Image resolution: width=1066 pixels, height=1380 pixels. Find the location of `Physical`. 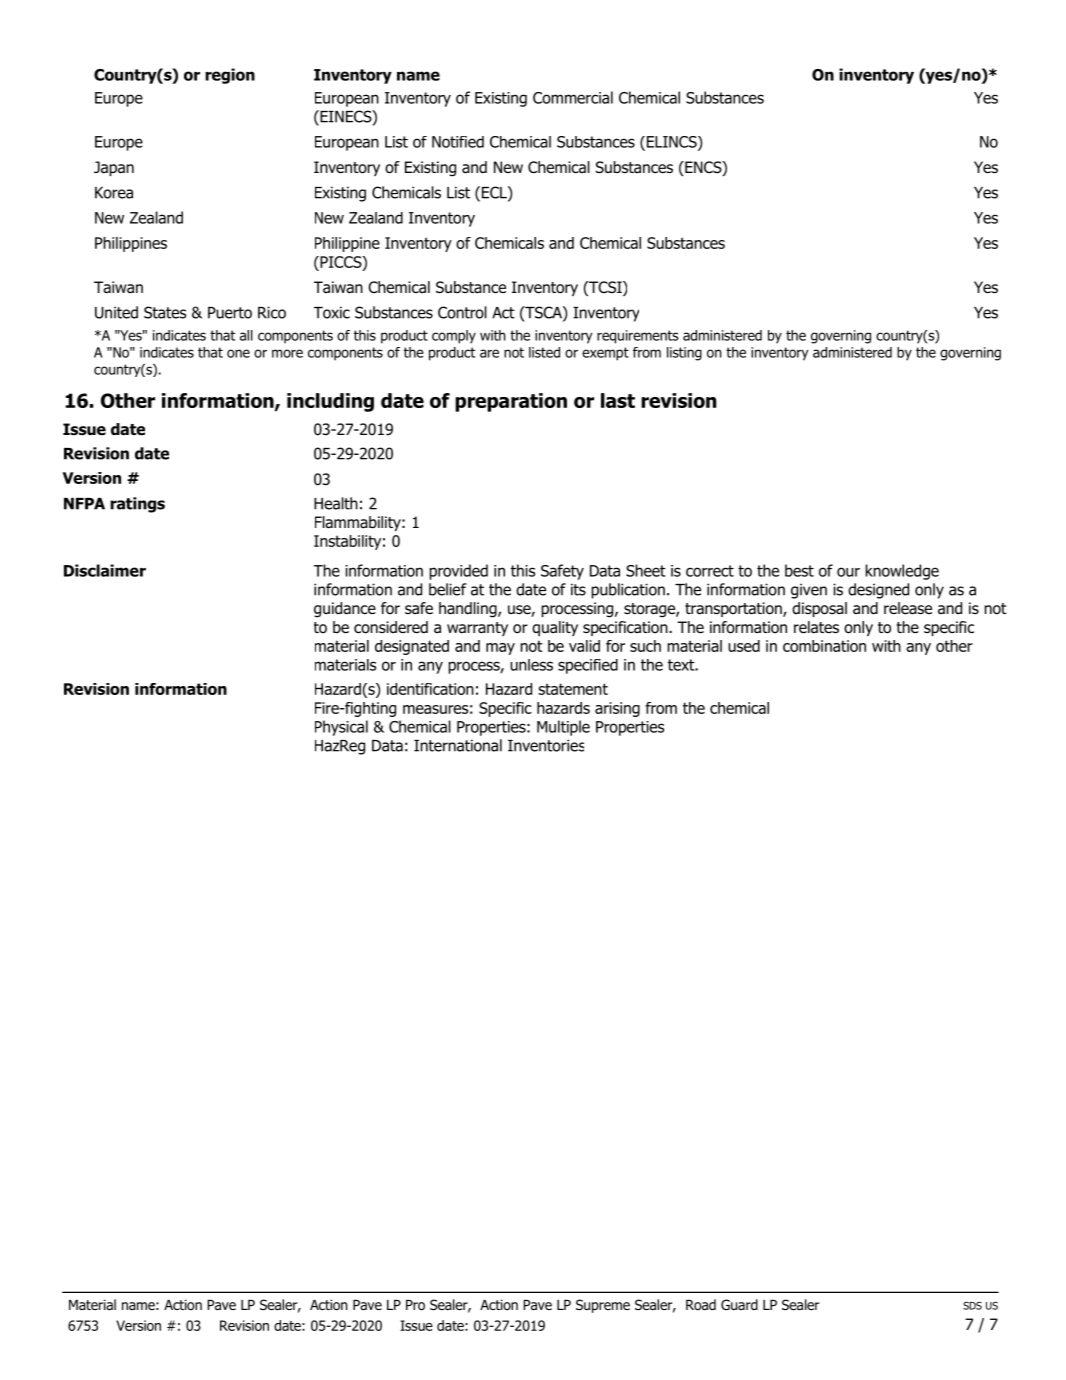

Physical is located at coordinates (341, 728).
